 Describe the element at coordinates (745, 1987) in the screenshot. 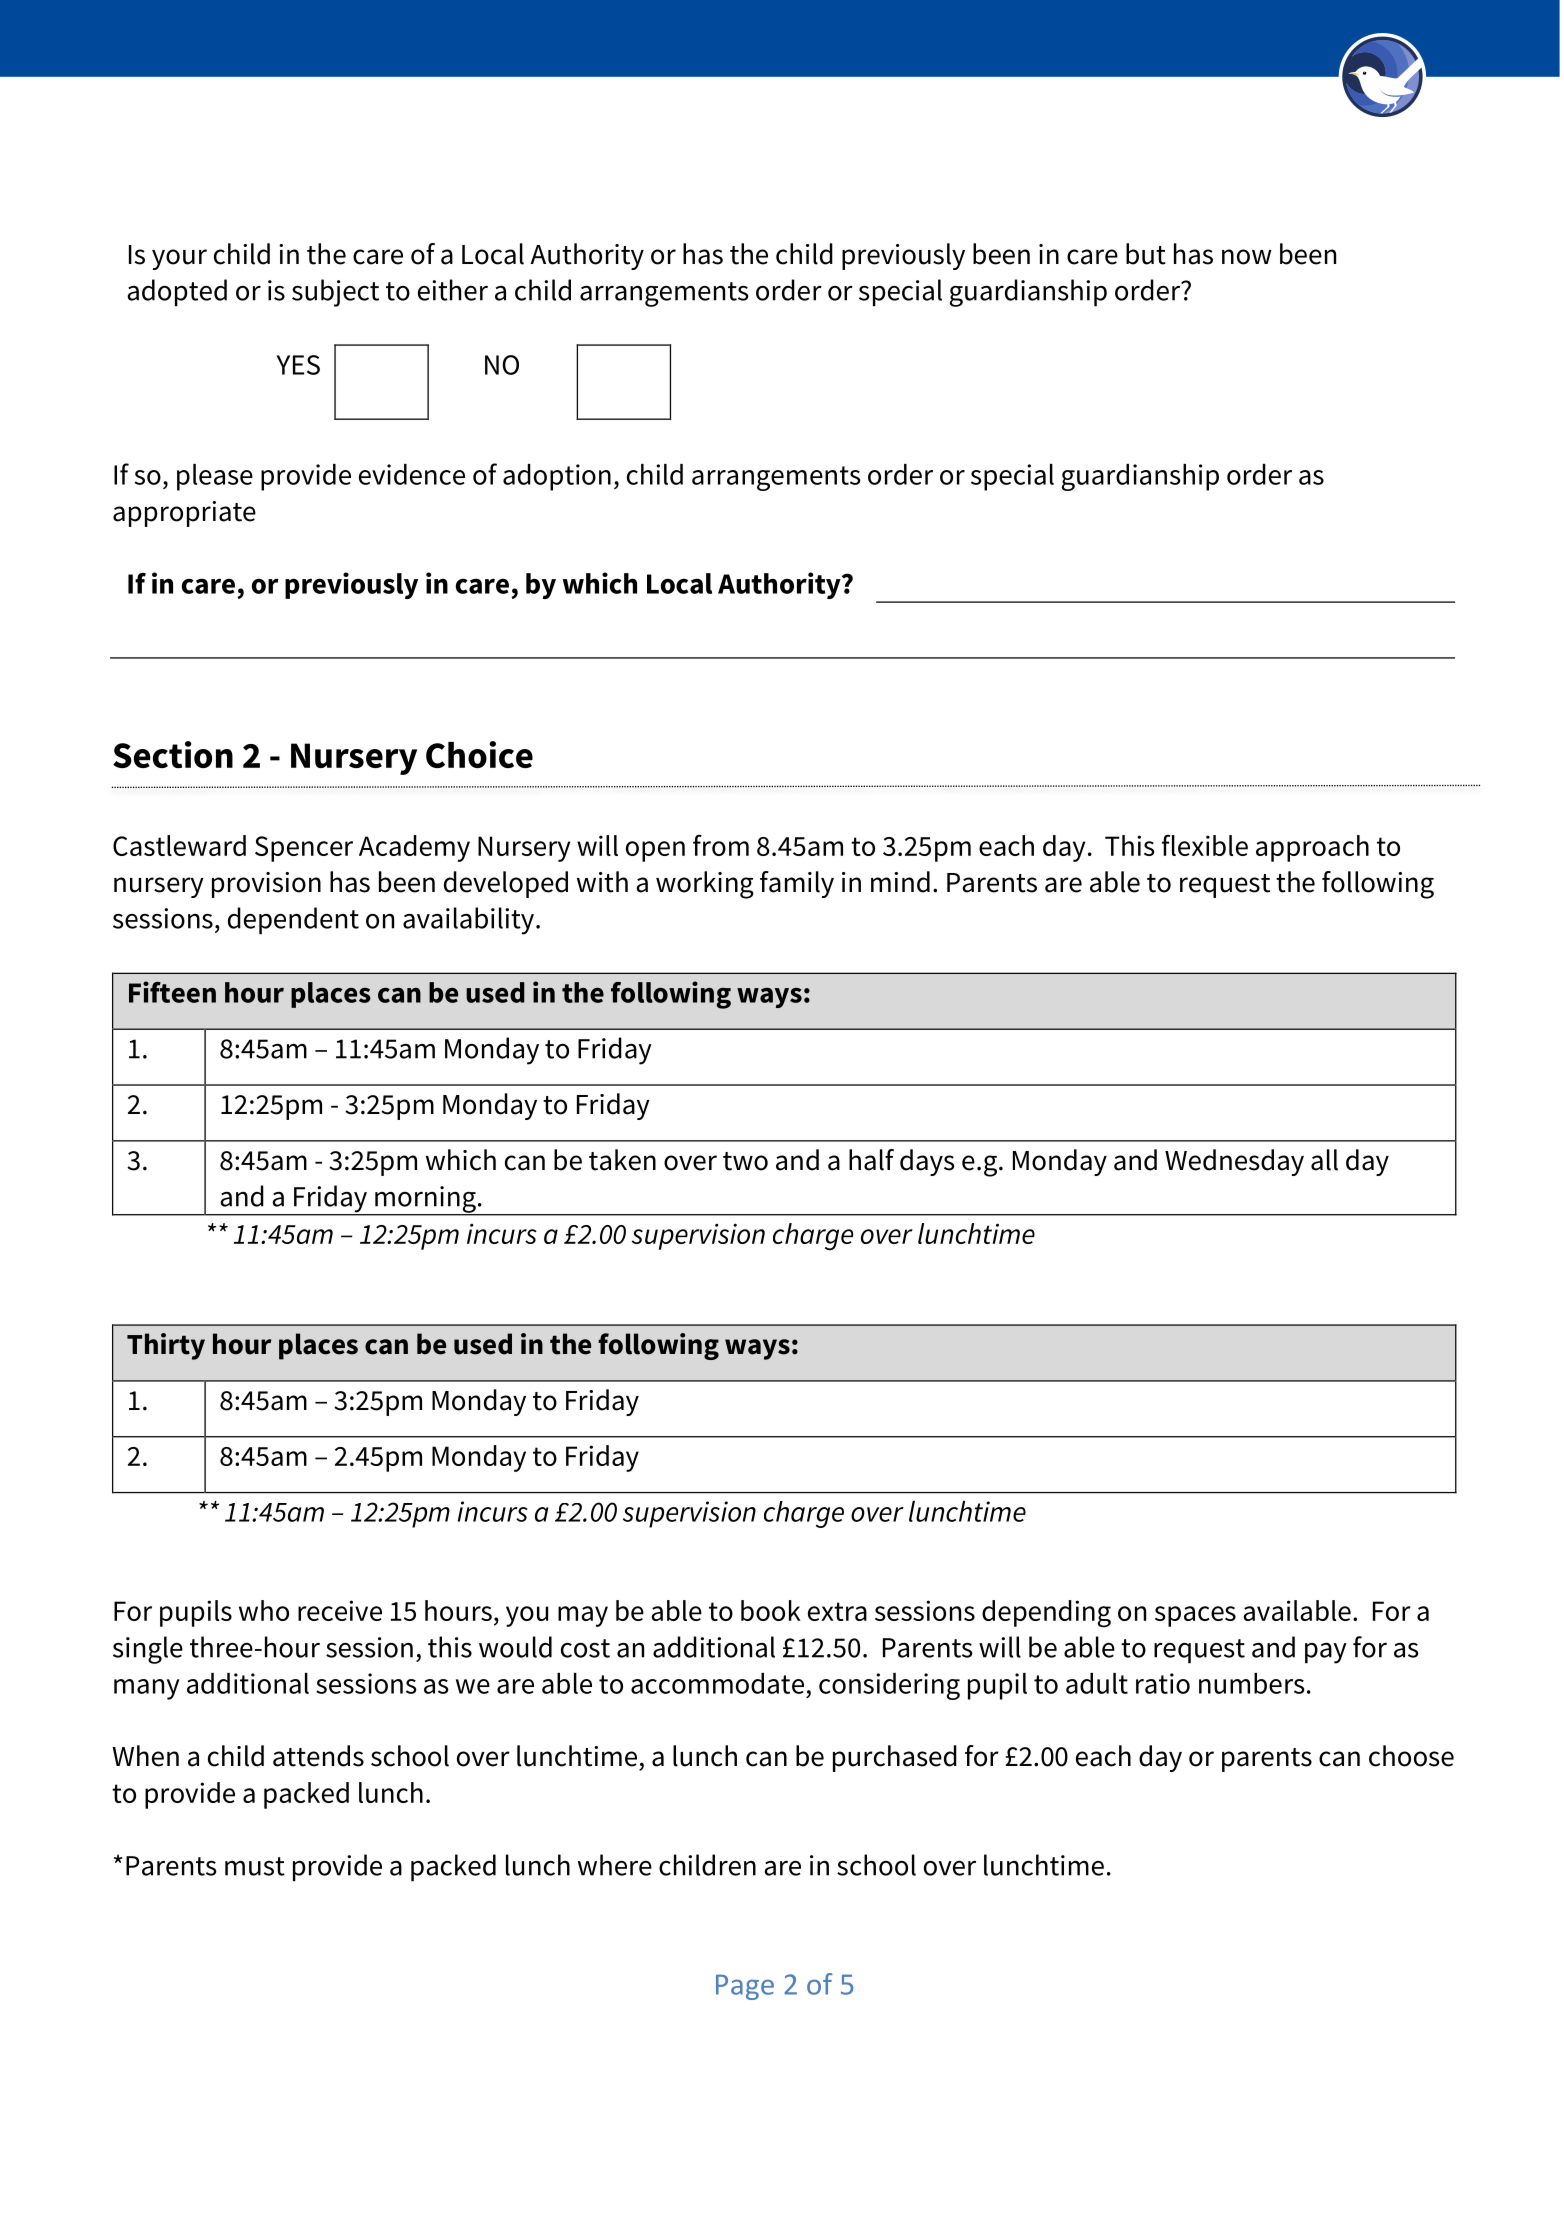

I see `Page` at that location.
